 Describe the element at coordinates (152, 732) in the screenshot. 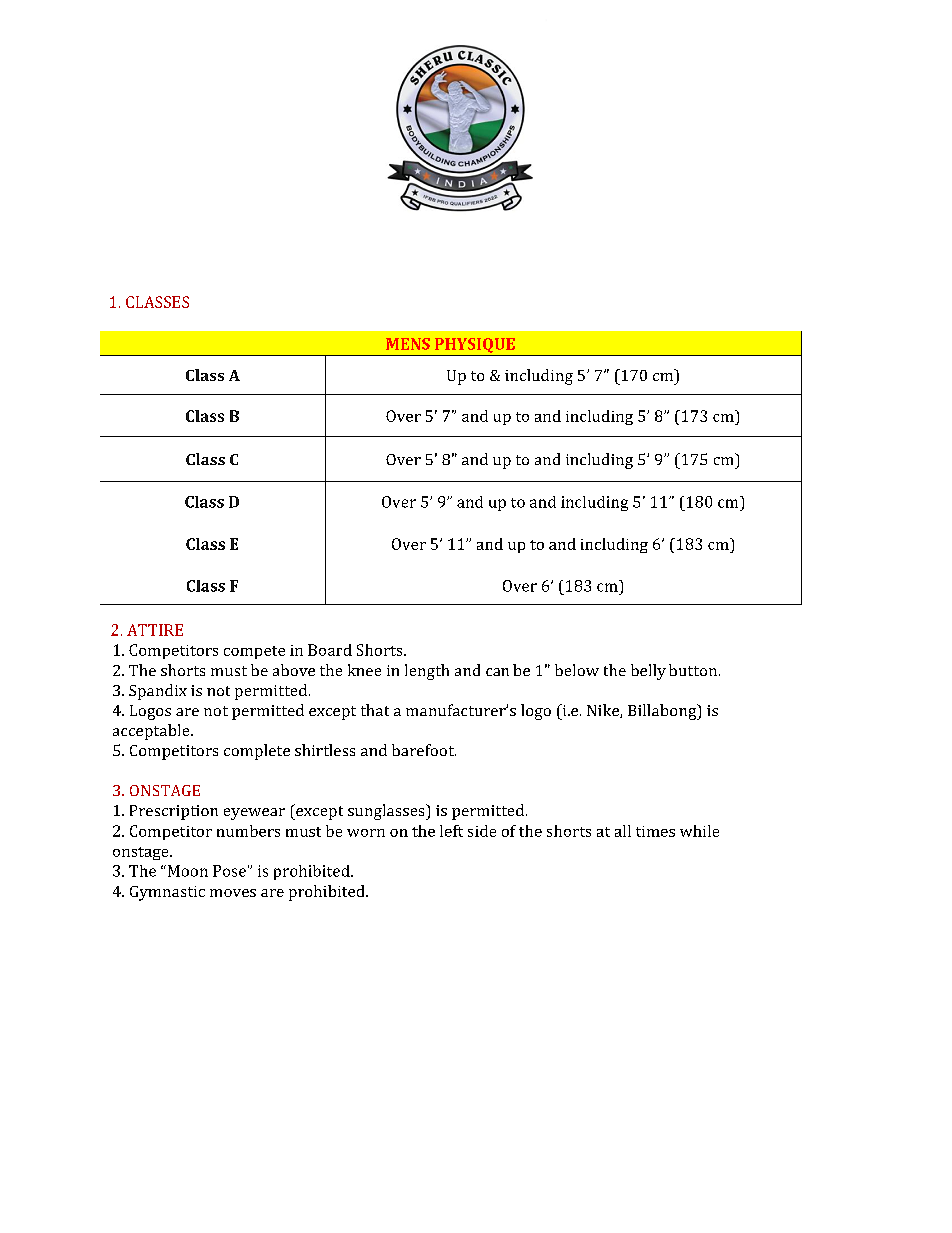

I see `acceptable` at that location.
